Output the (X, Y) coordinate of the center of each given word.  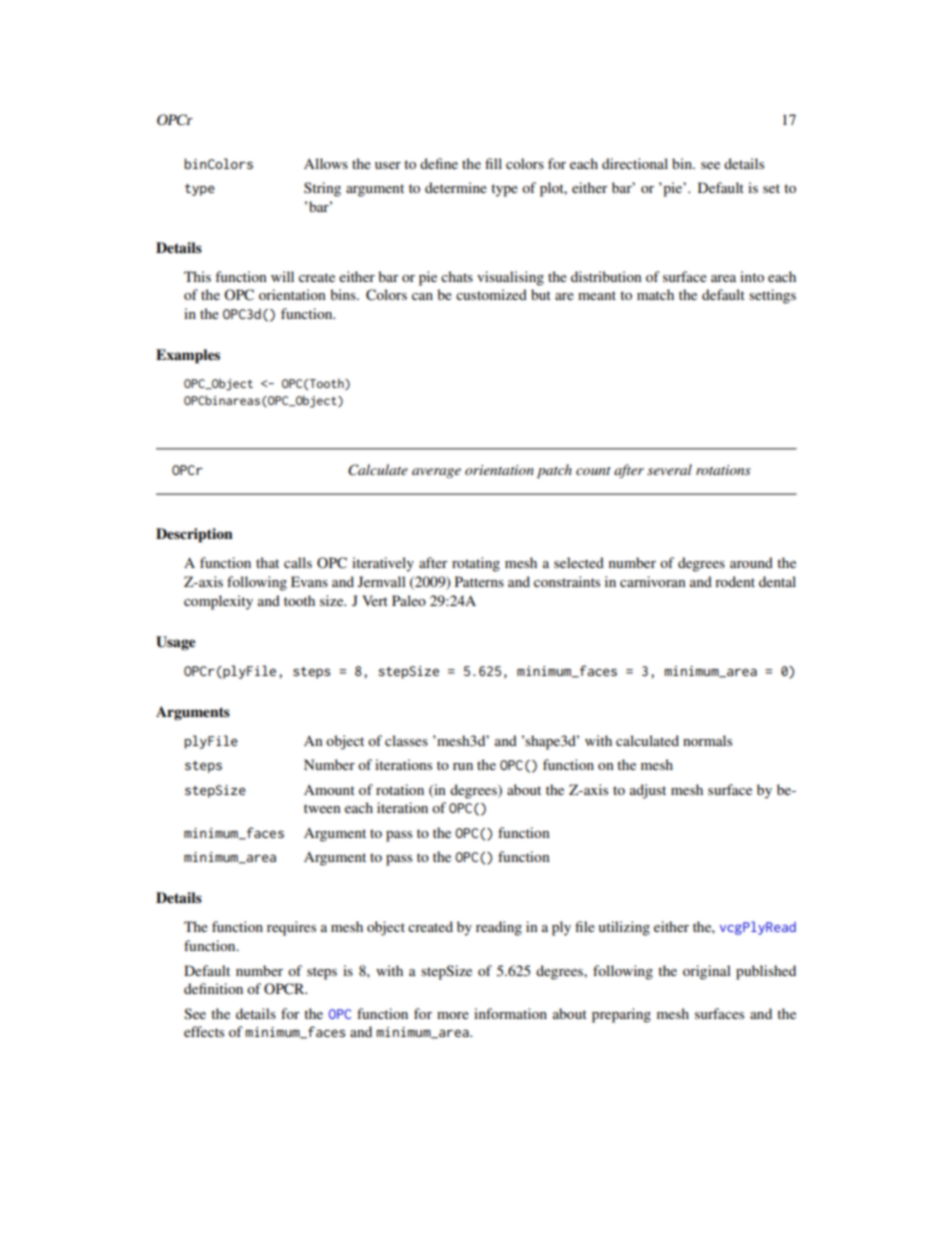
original (707, 972)
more (453, 1015)
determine (456, 187)
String (322, 189)
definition (213, 988)
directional (635, 163)
